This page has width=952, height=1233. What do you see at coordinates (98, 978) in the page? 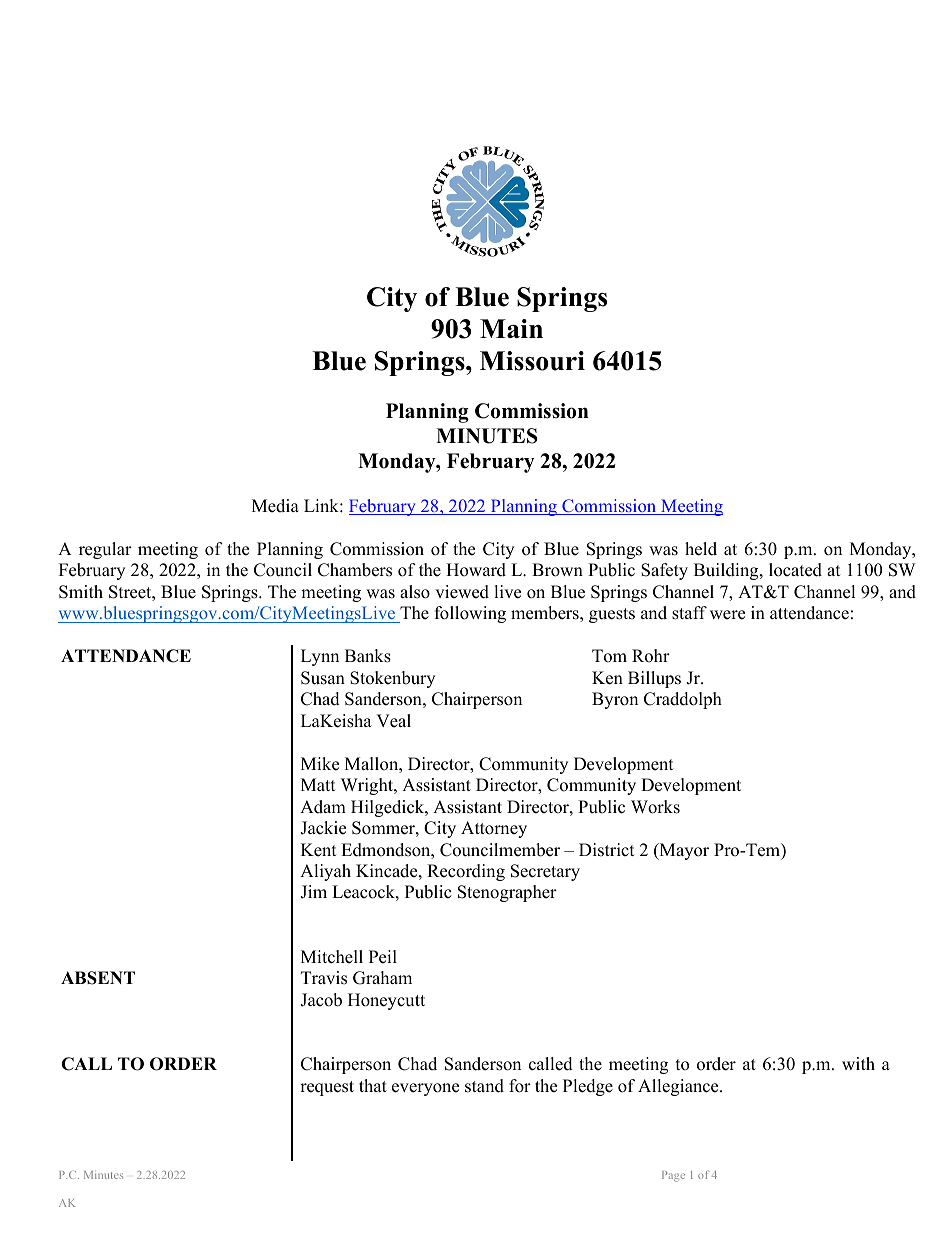
I see `ABSENT` at bounding box center [98, 978].
